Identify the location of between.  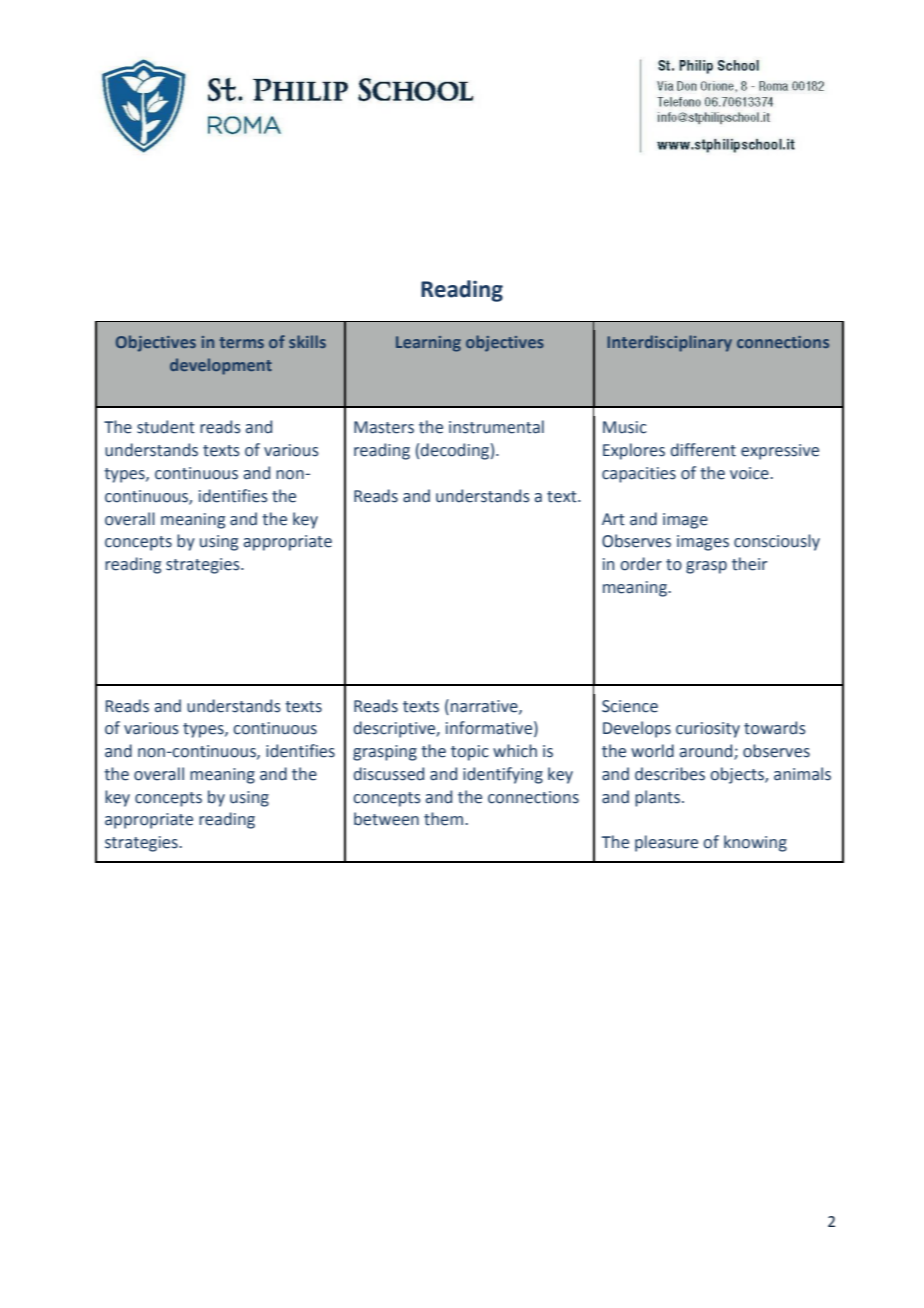
(386, 819).
